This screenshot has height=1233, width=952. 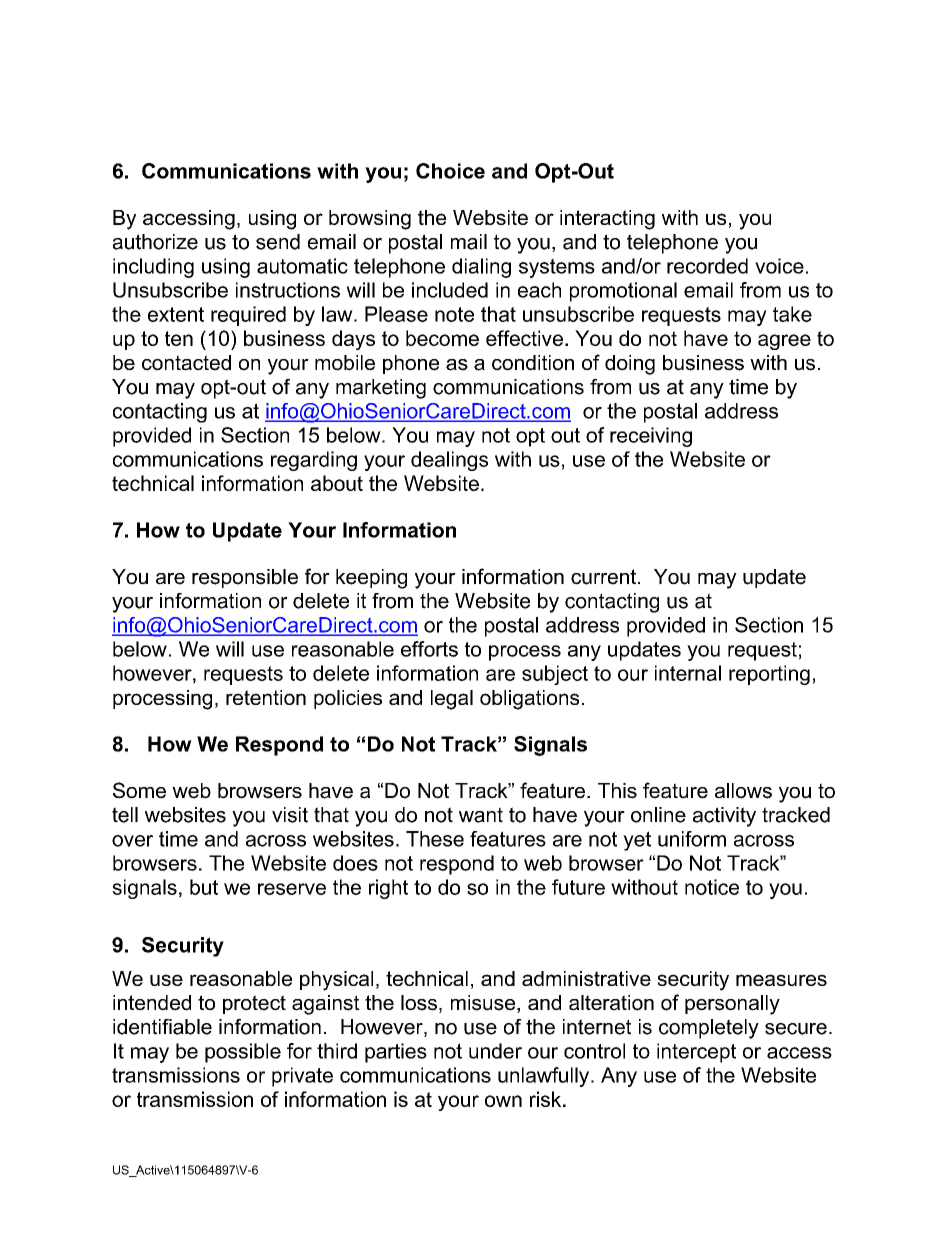 I want to click on efforts, so click(x=429, y=649).
